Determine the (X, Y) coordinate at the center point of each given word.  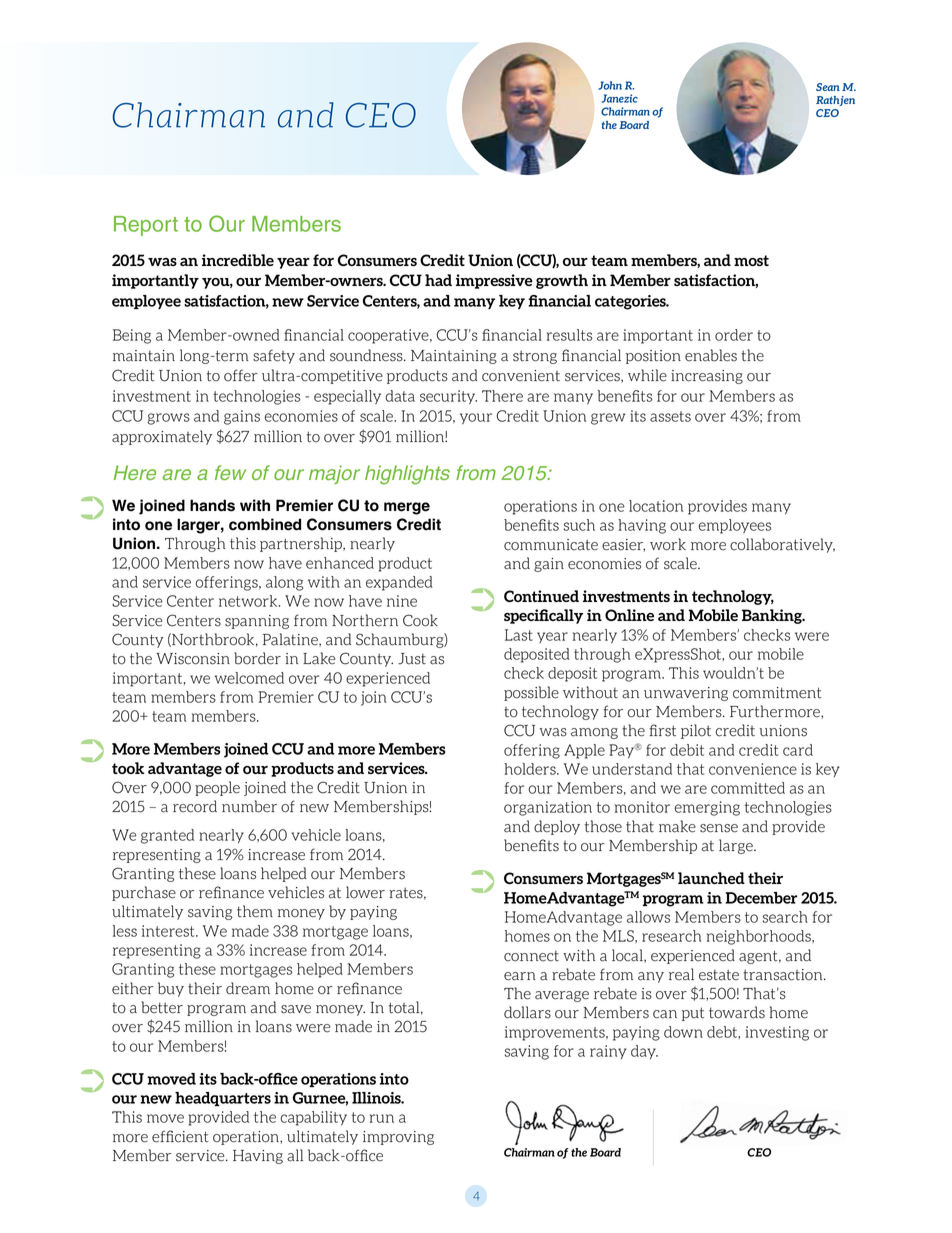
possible (531, 693)
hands (212, 505)
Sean (828, 87)
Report (146, 226)
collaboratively (782, 545)
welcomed (249, 678)
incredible (238, 260)
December (761, 898)
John (610, 85)
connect (531, 956)
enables (711, 355)
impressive (494, 281)
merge (407, 508)
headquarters (223, 1099)
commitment (777, 693)
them (255, 911)
